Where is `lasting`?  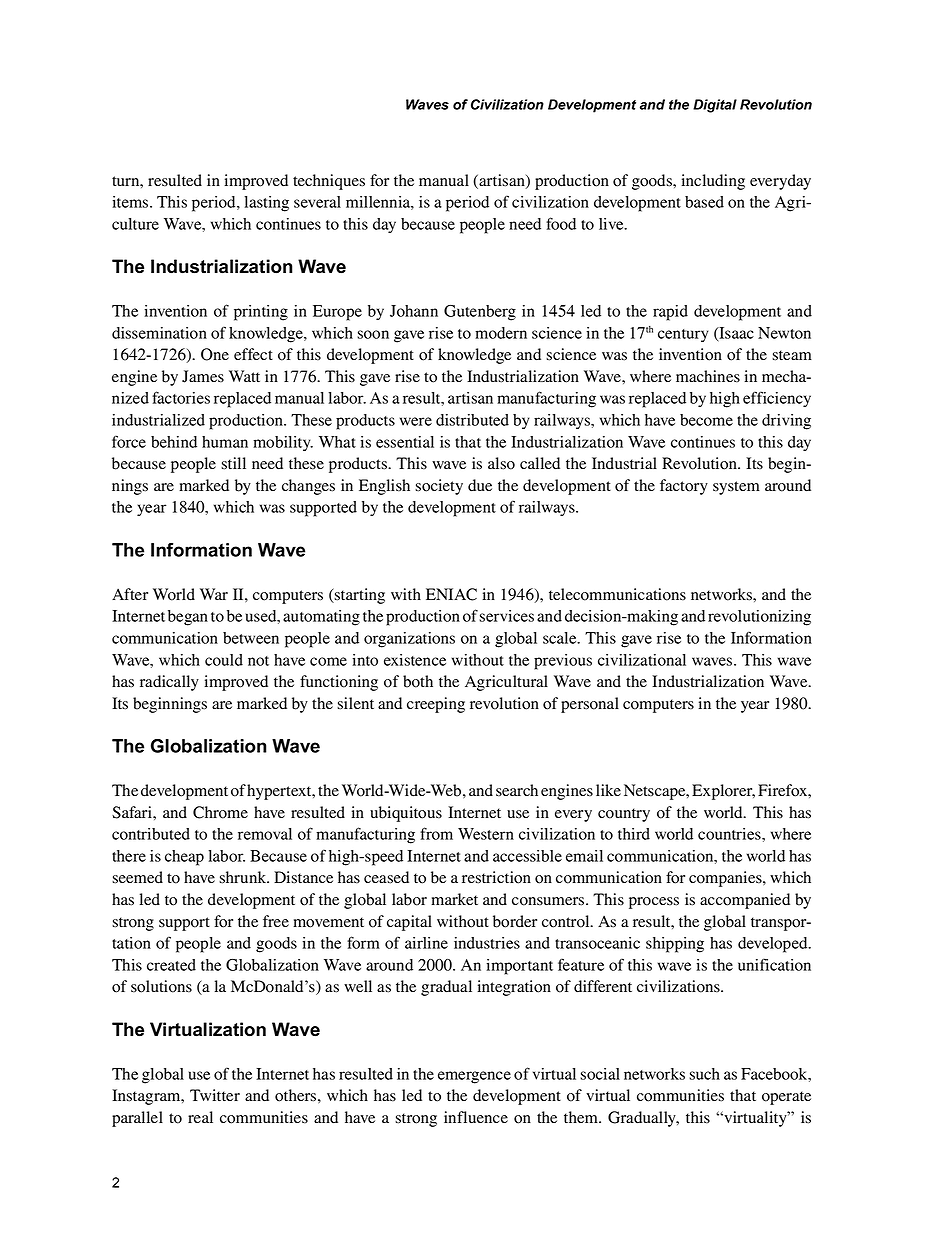
lasting is located at coordinates (267, 204).
